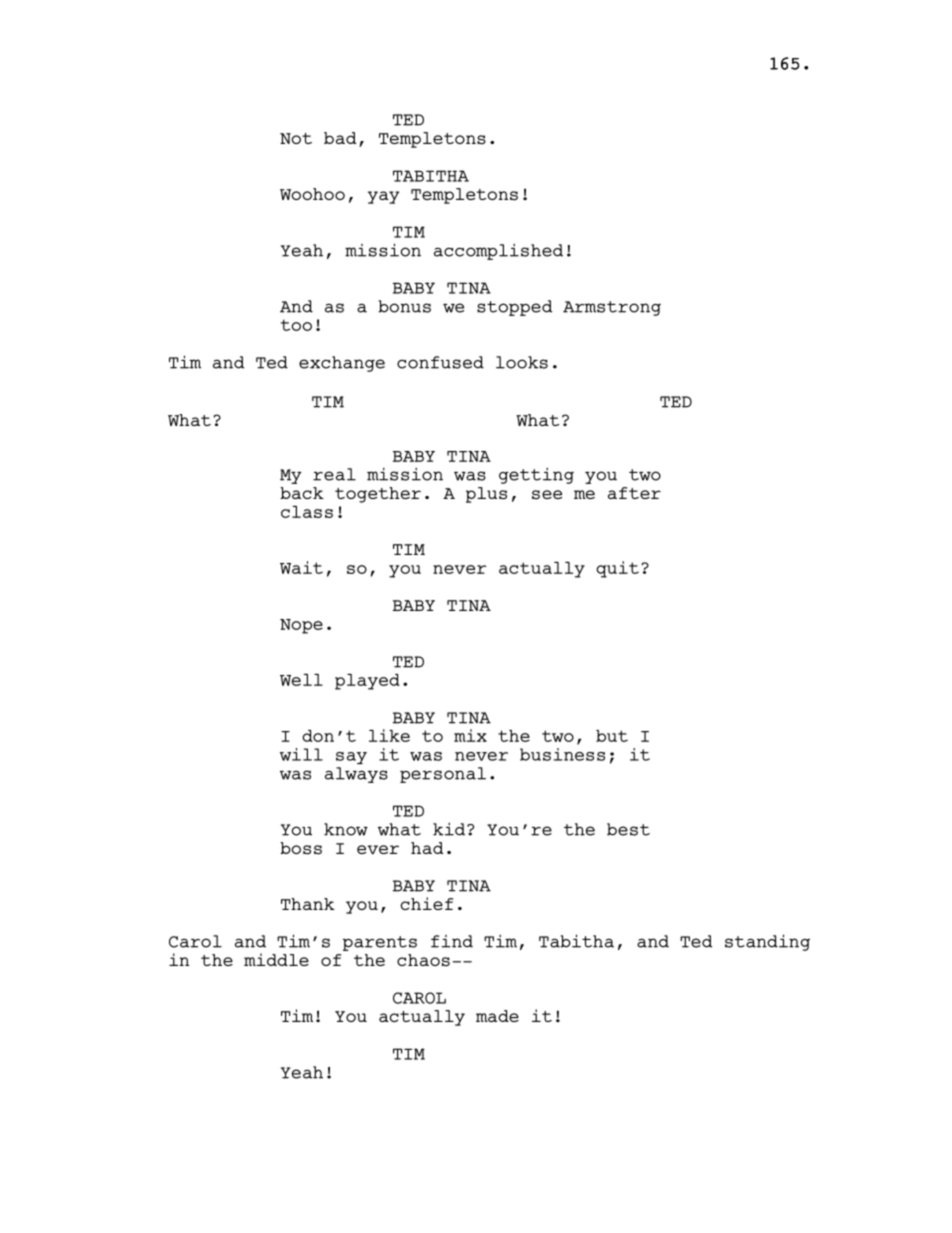  What do you see at coordinates (498, 251) in the screenshot?
I see `accomplished` at bounding box center [498, 251].
